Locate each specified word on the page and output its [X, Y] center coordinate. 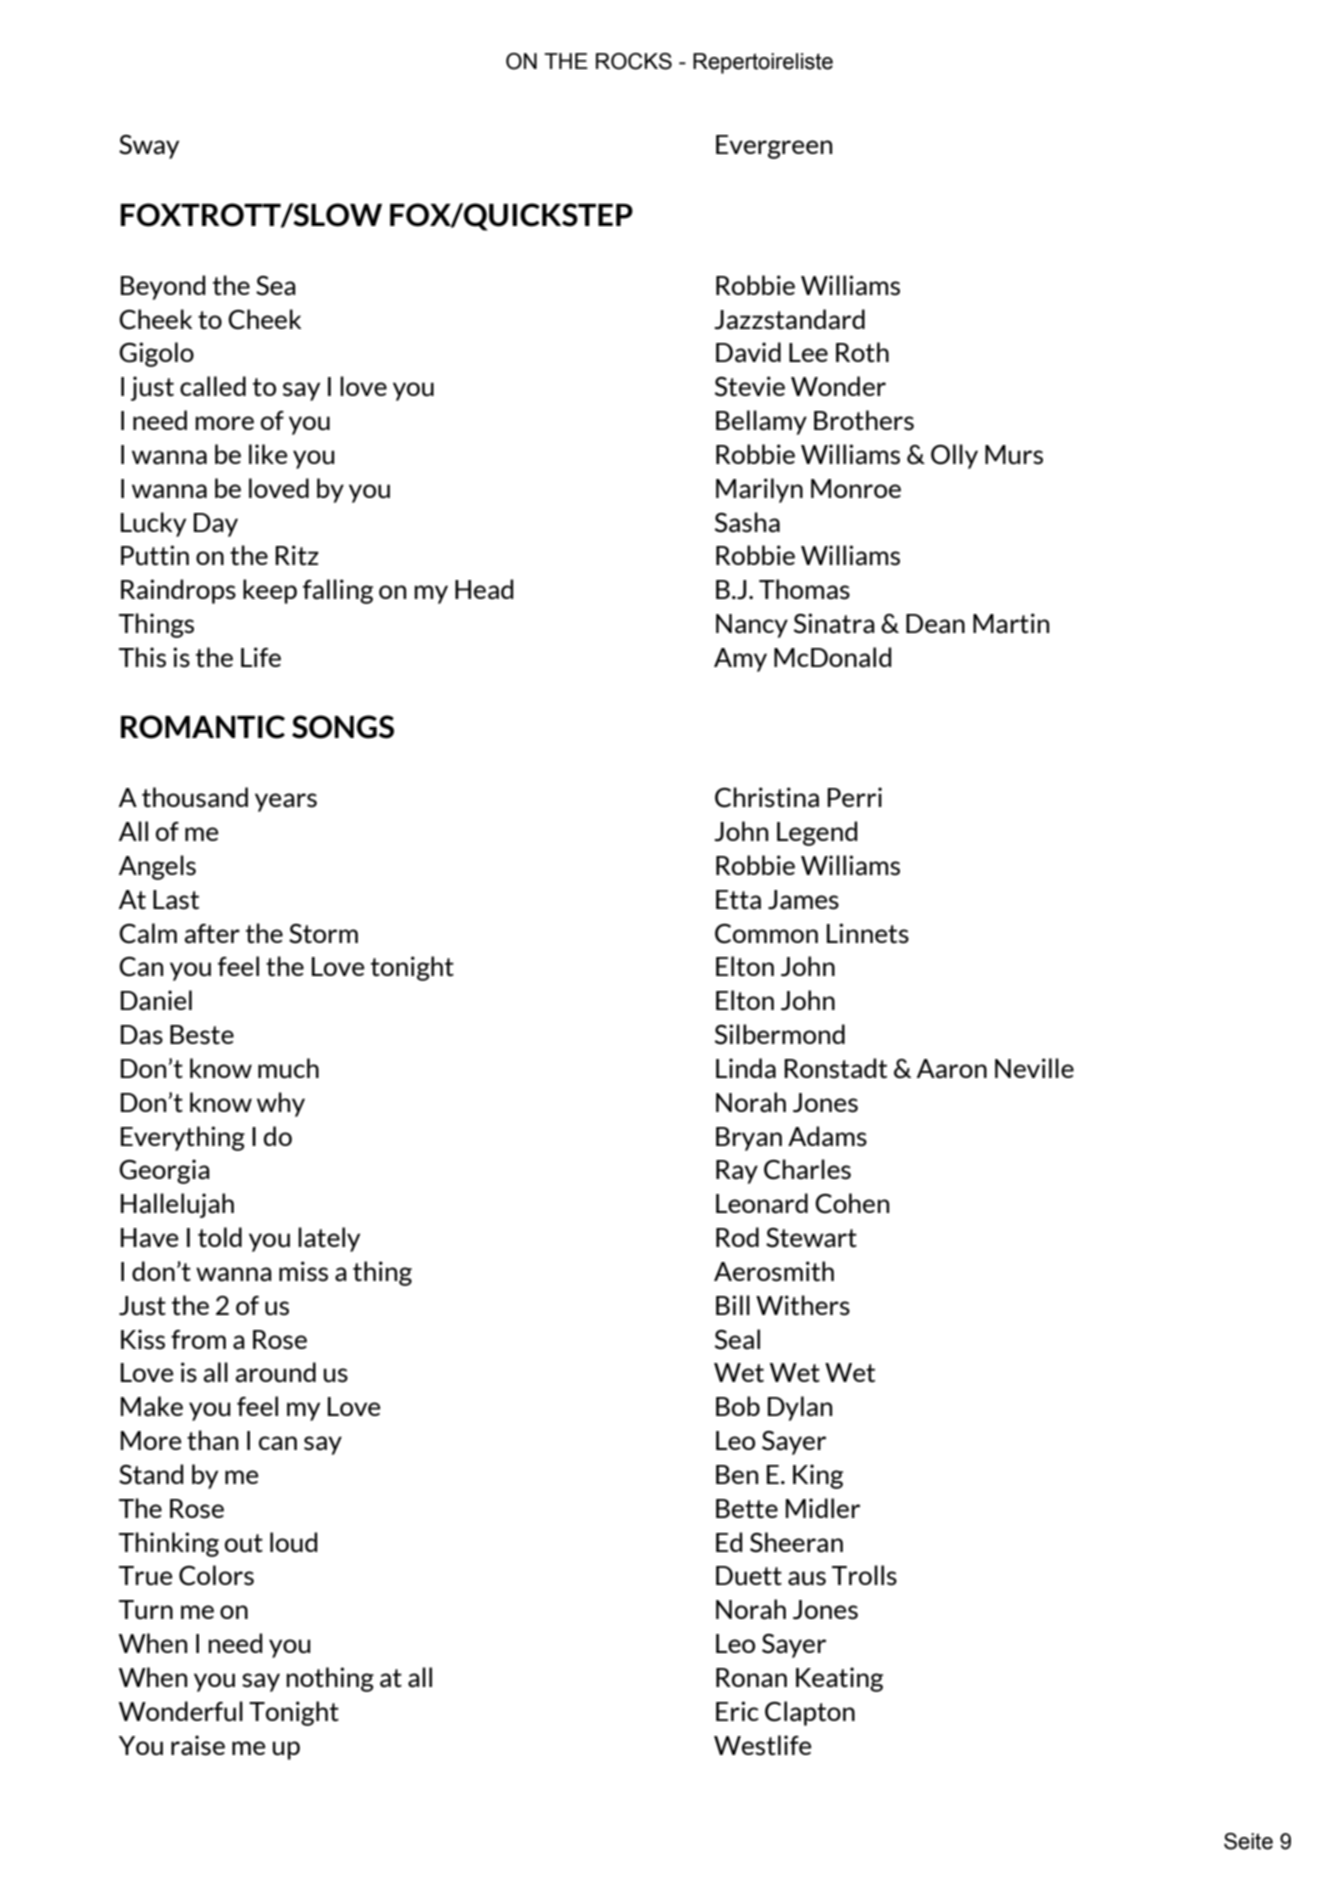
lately [329, 1239]
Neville [1034, 1068]
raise [198, 1745]
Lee [808, 352]
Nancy [752, 626]
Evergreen [774, 147]
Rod [737, 1237]
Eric [737, 1711]
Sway [149, 147]
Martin [1011, 623]
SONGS [343, 727]
